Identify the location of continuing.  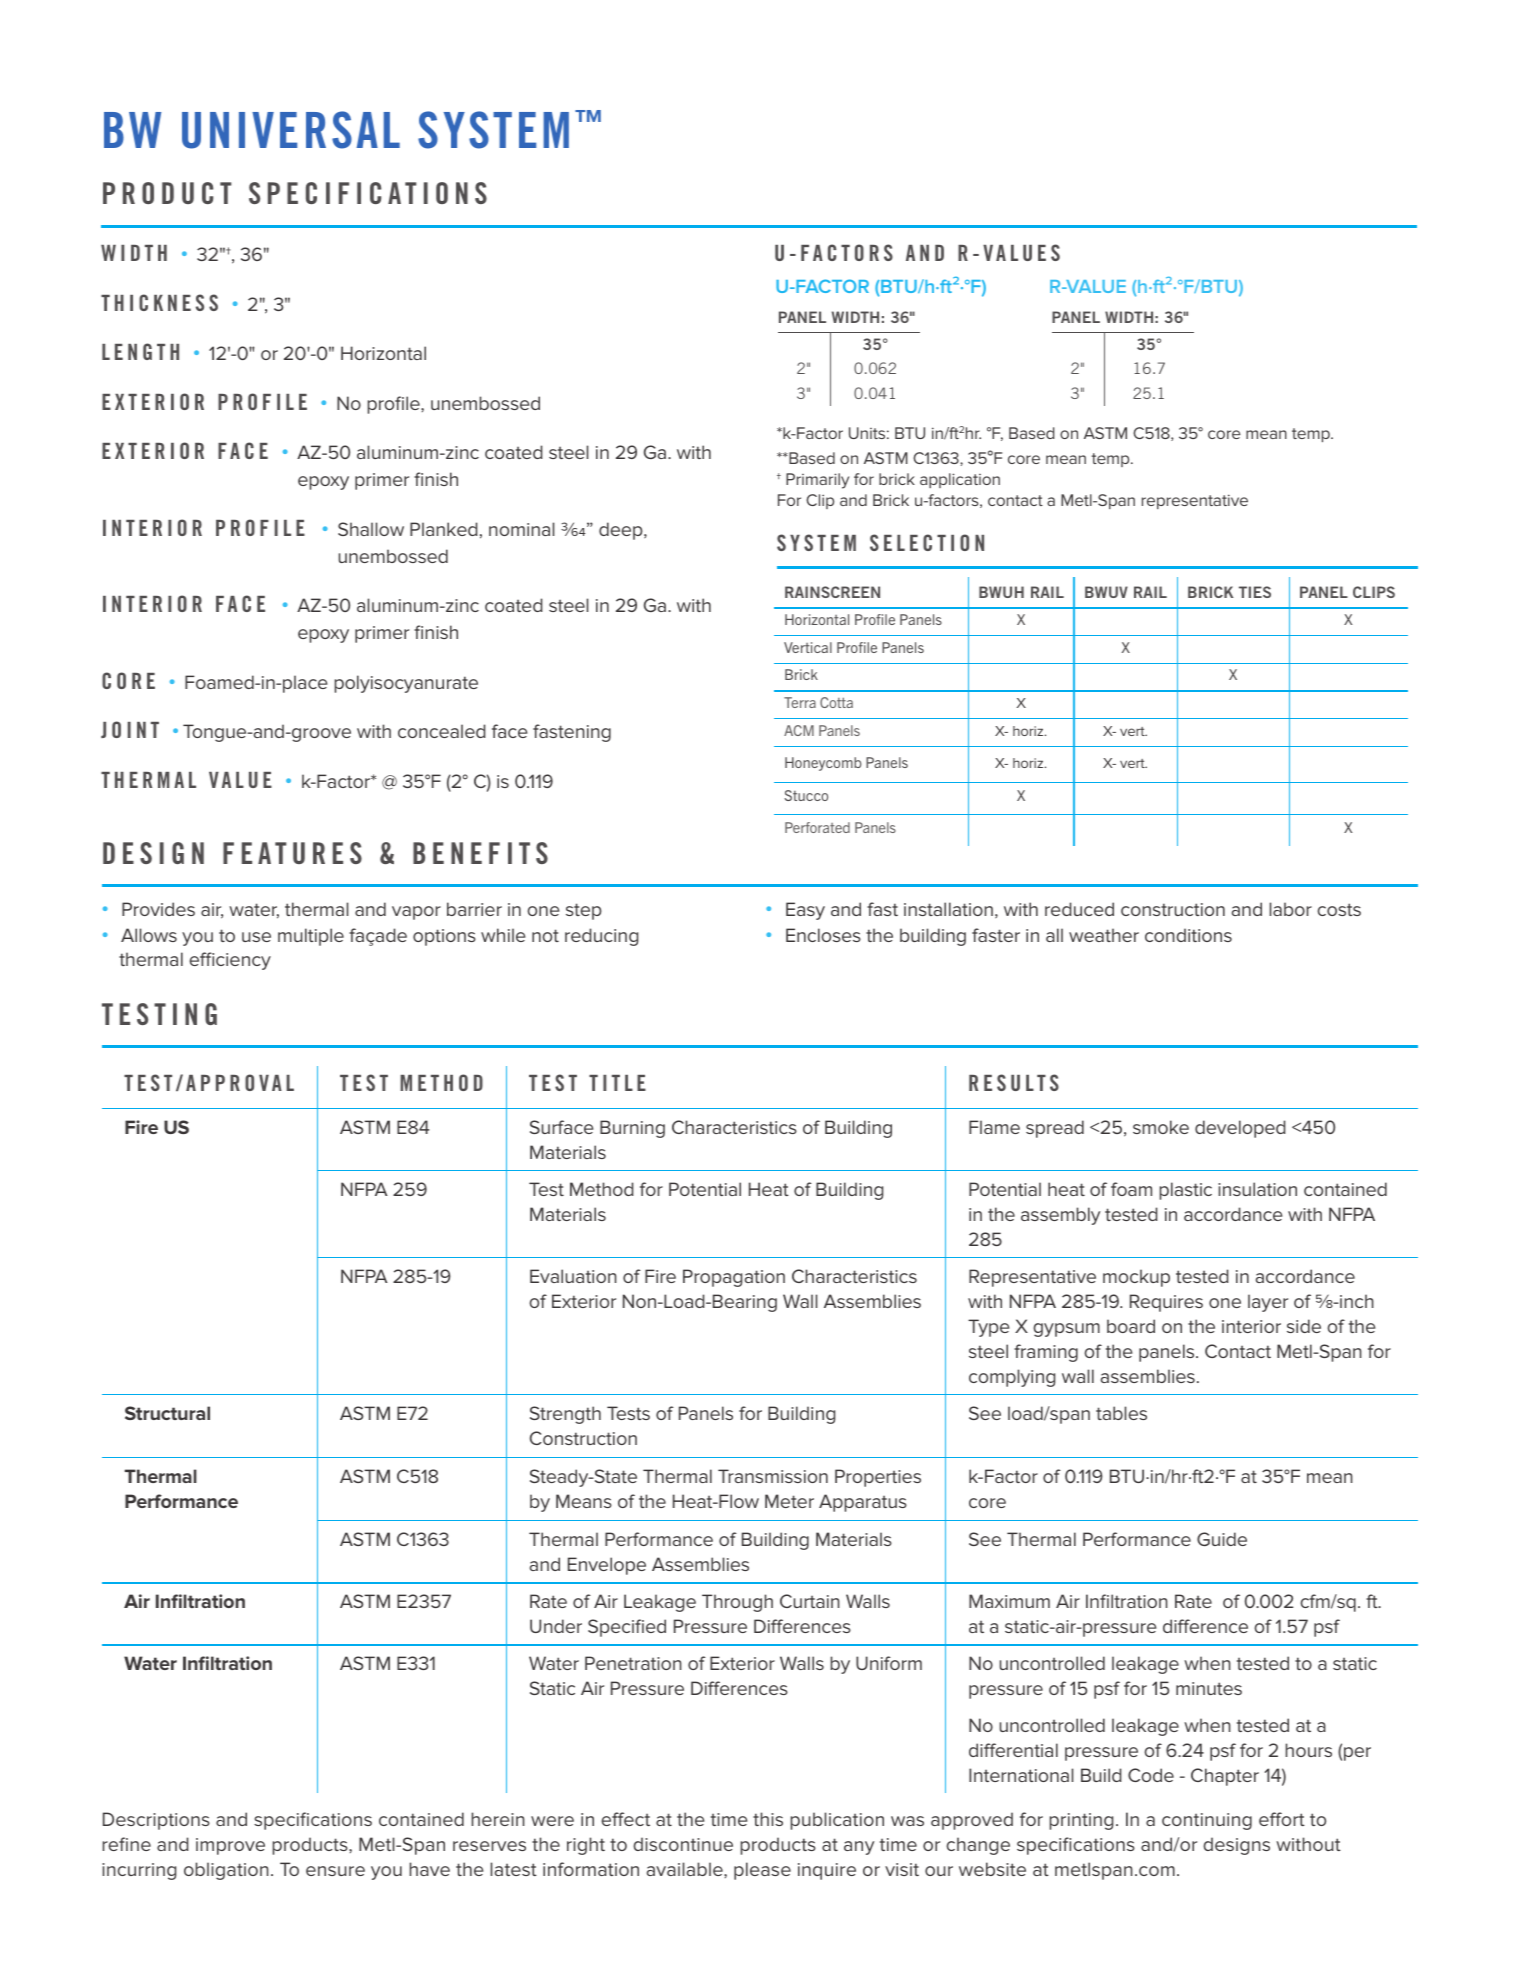
(1207, 1821).
